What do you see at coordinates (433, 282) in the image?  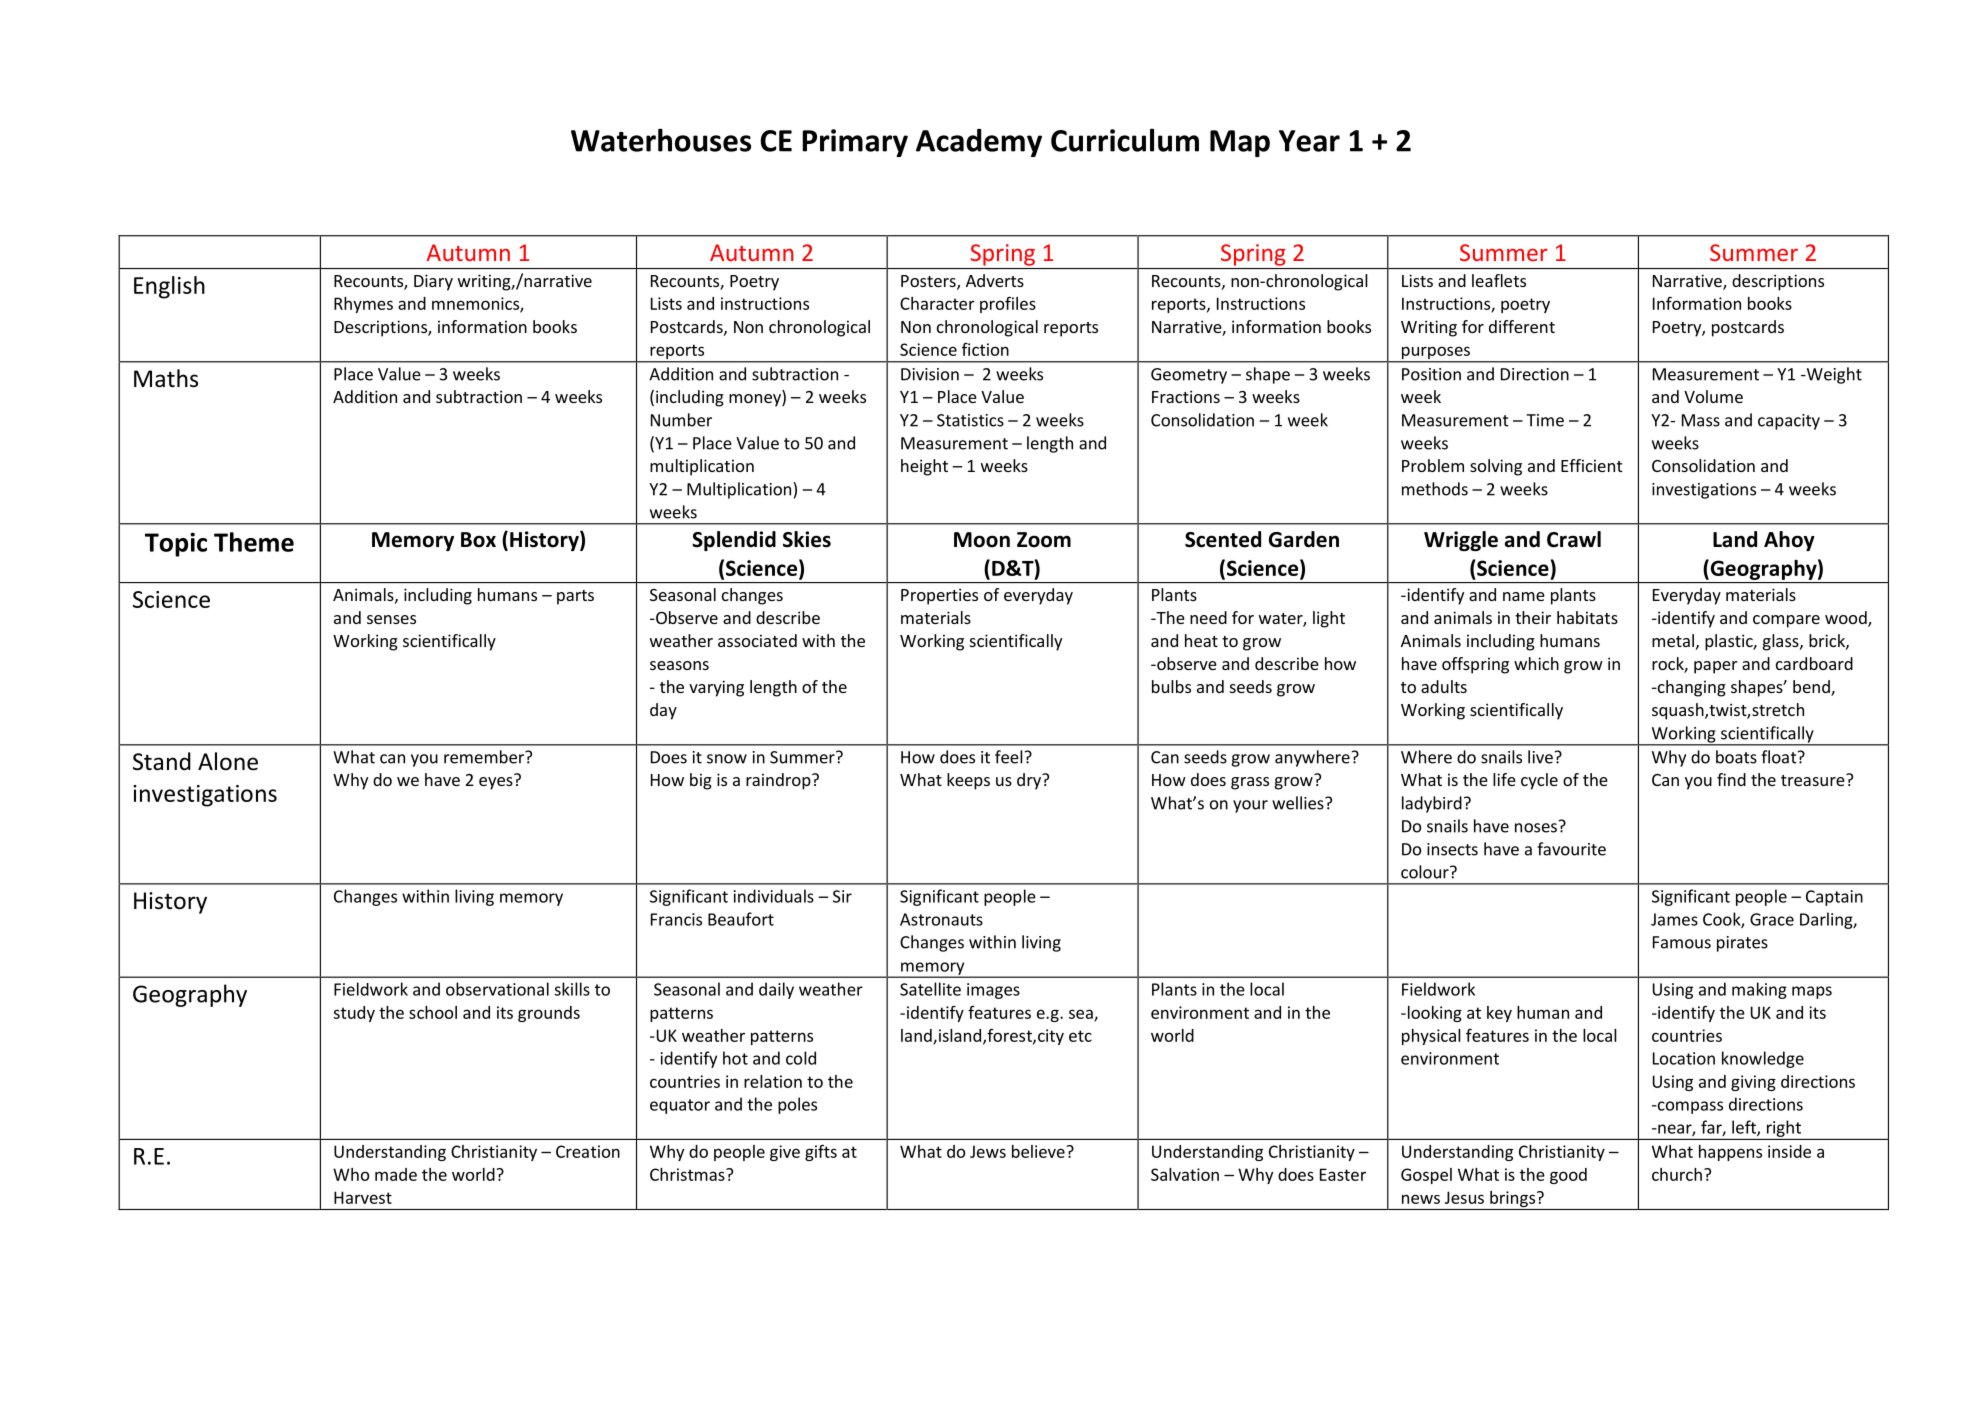 I see `Diary` at bounding box center [433, 282].
